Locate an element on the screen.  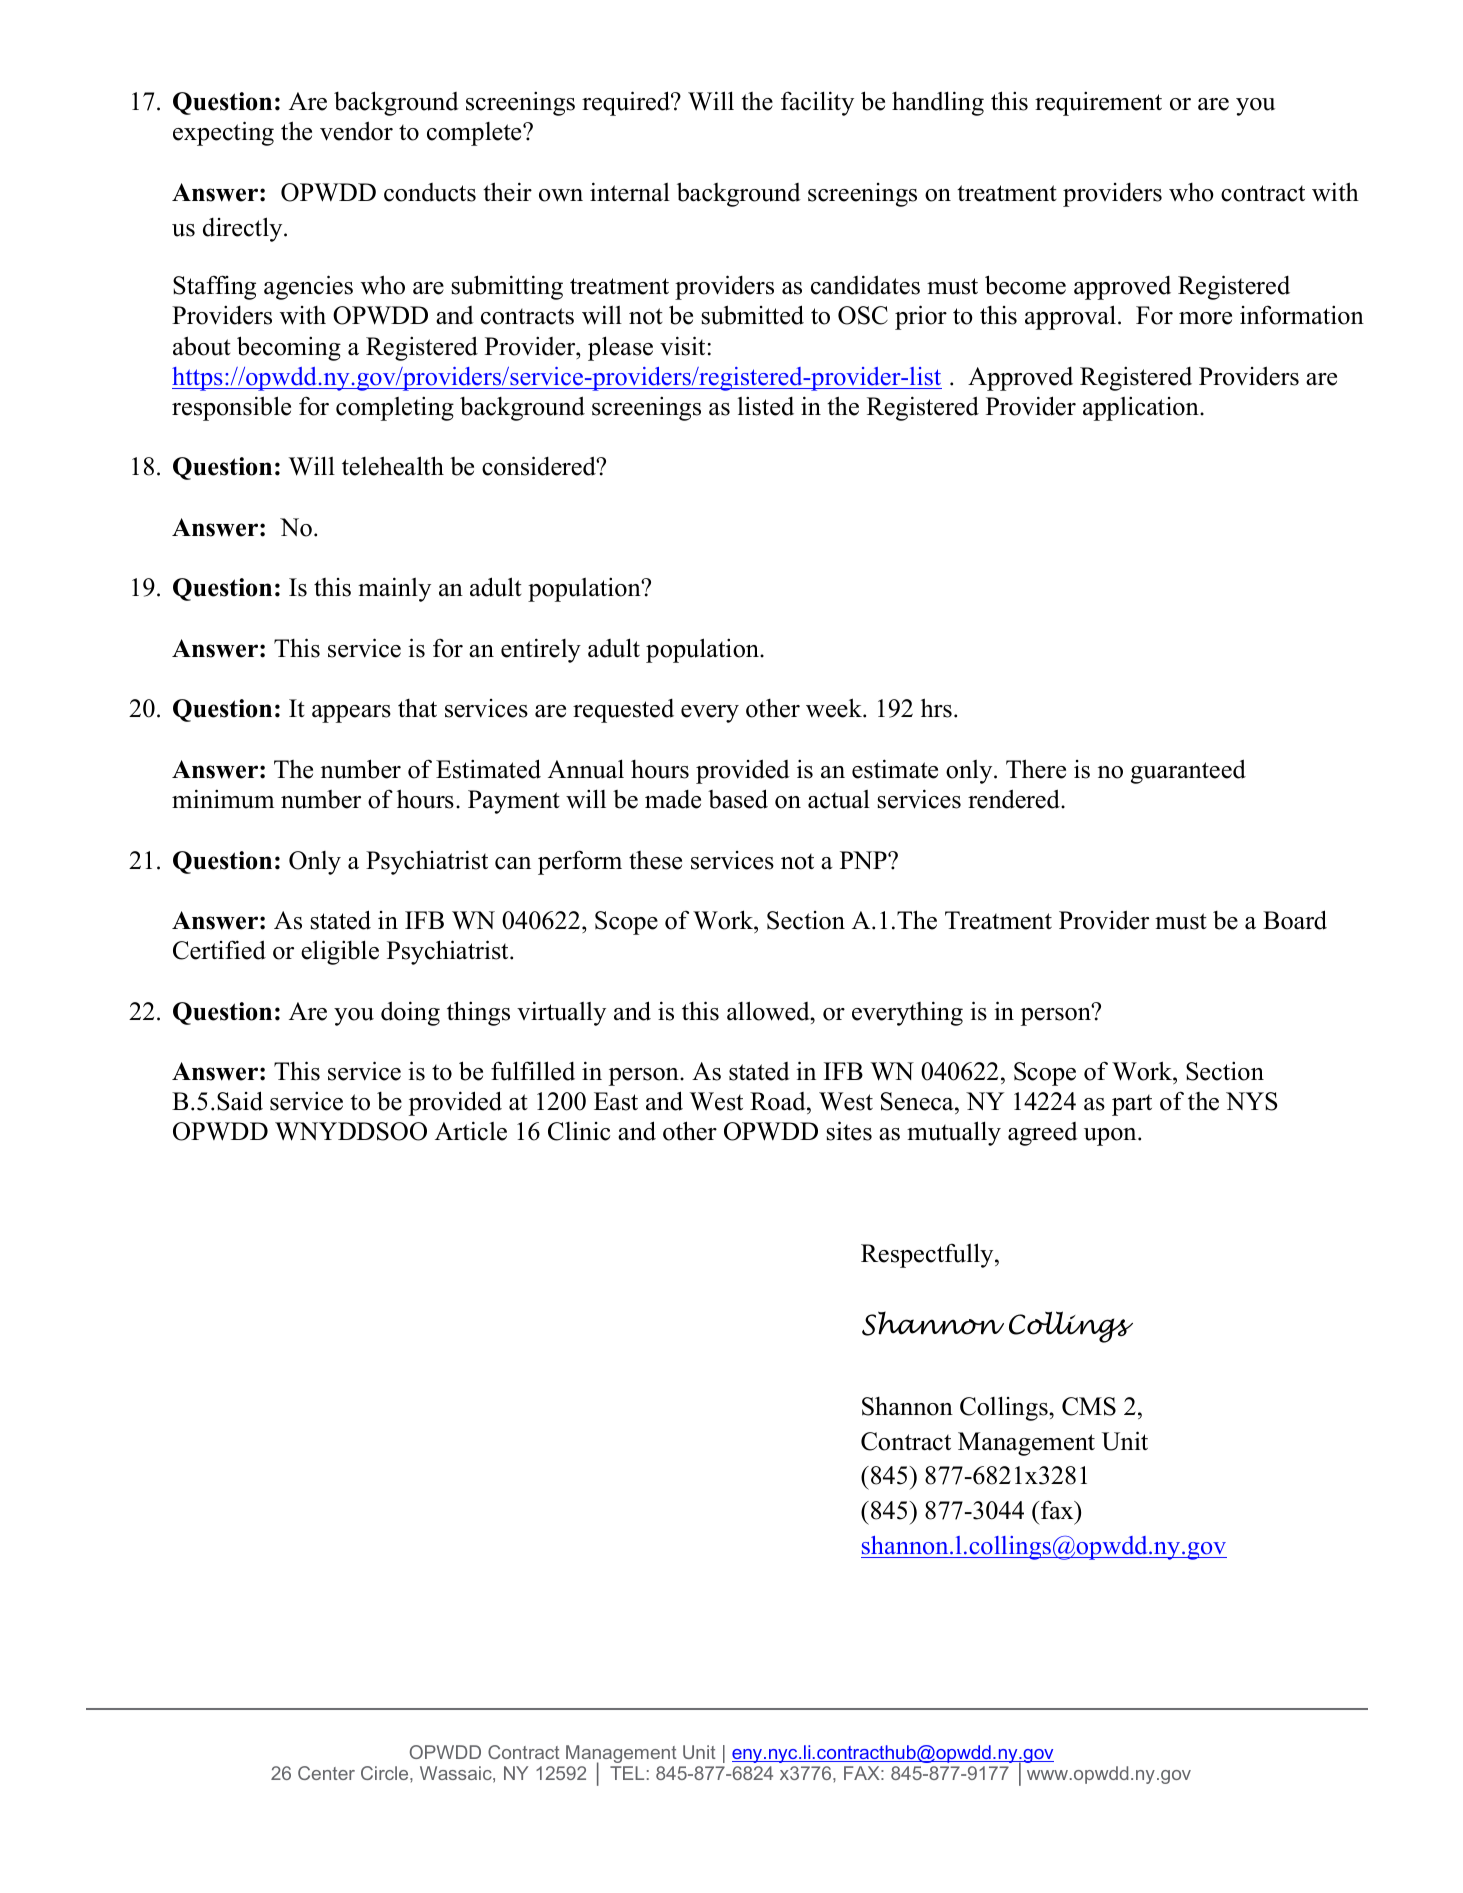
application is located at coordinates (1142, 408).
